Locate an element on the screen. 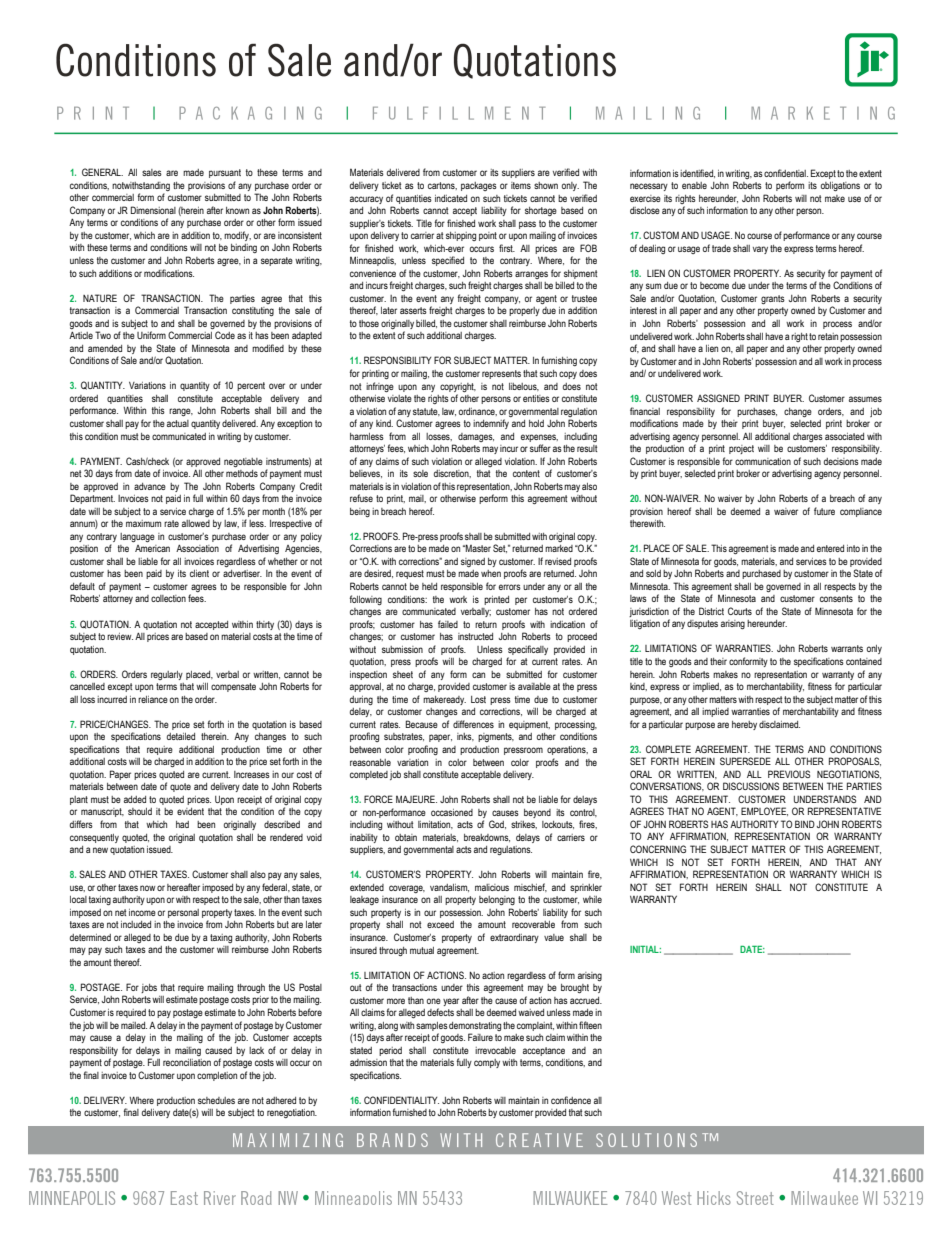 The image size is (952, 1233). obligations is located at coordinates (840, 186).
